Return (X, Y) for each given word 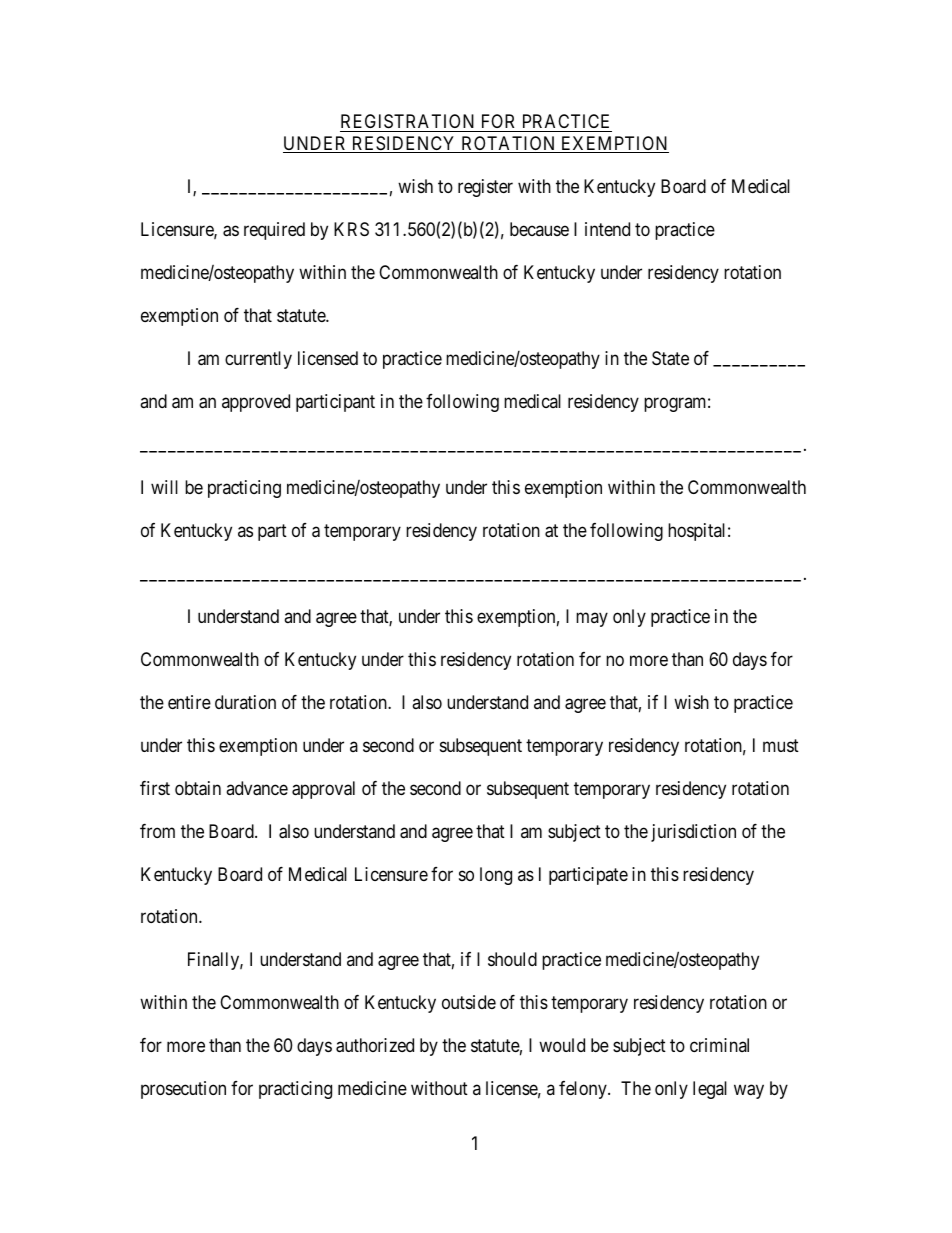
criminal (719, 1045)
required (274, 231)
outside (469, 1002)
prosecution (183, 1090)
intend (607, 229)
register (485, 188)
